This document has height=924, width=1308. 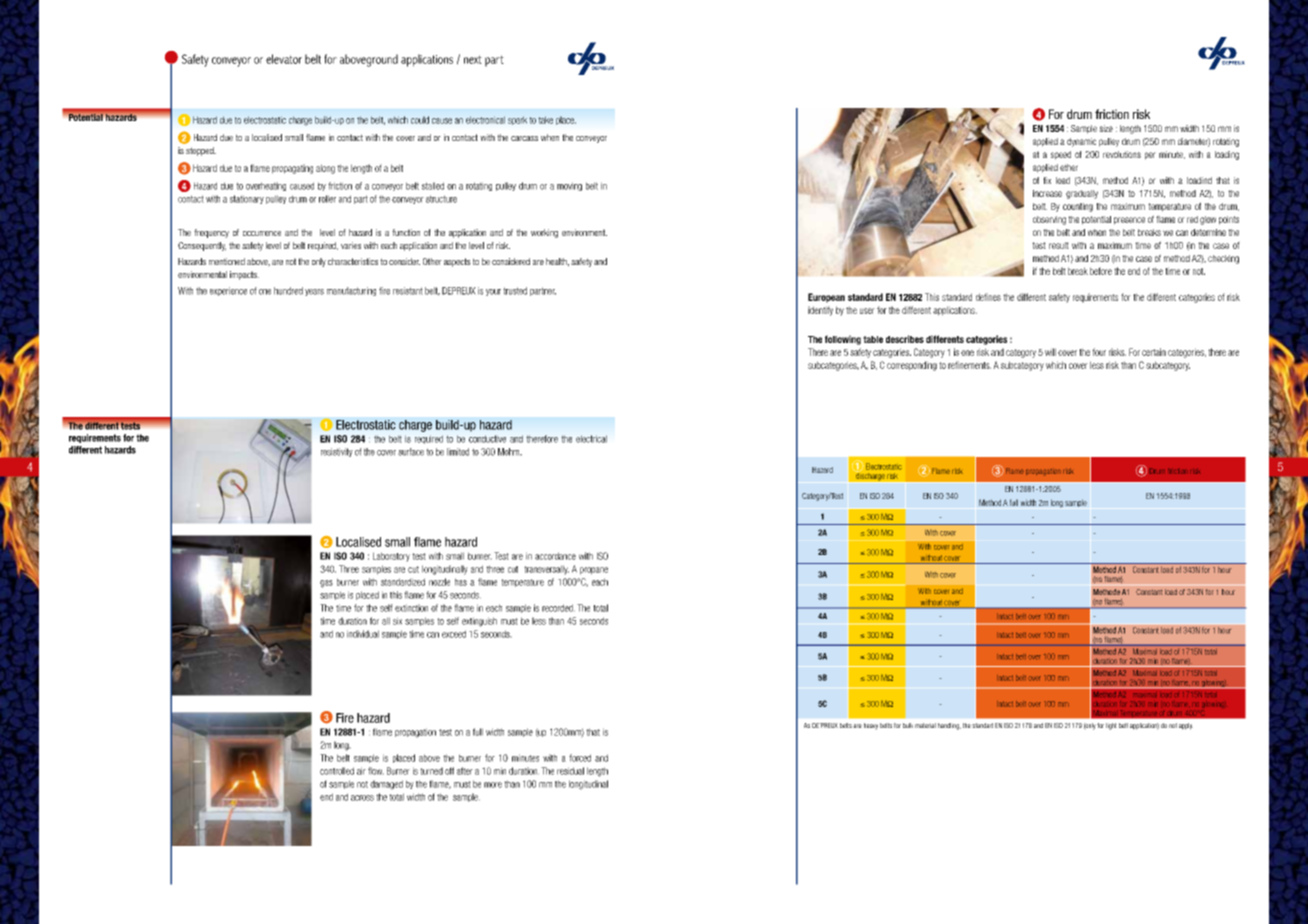 I want to click on light, so click(x=1111, y=726).
